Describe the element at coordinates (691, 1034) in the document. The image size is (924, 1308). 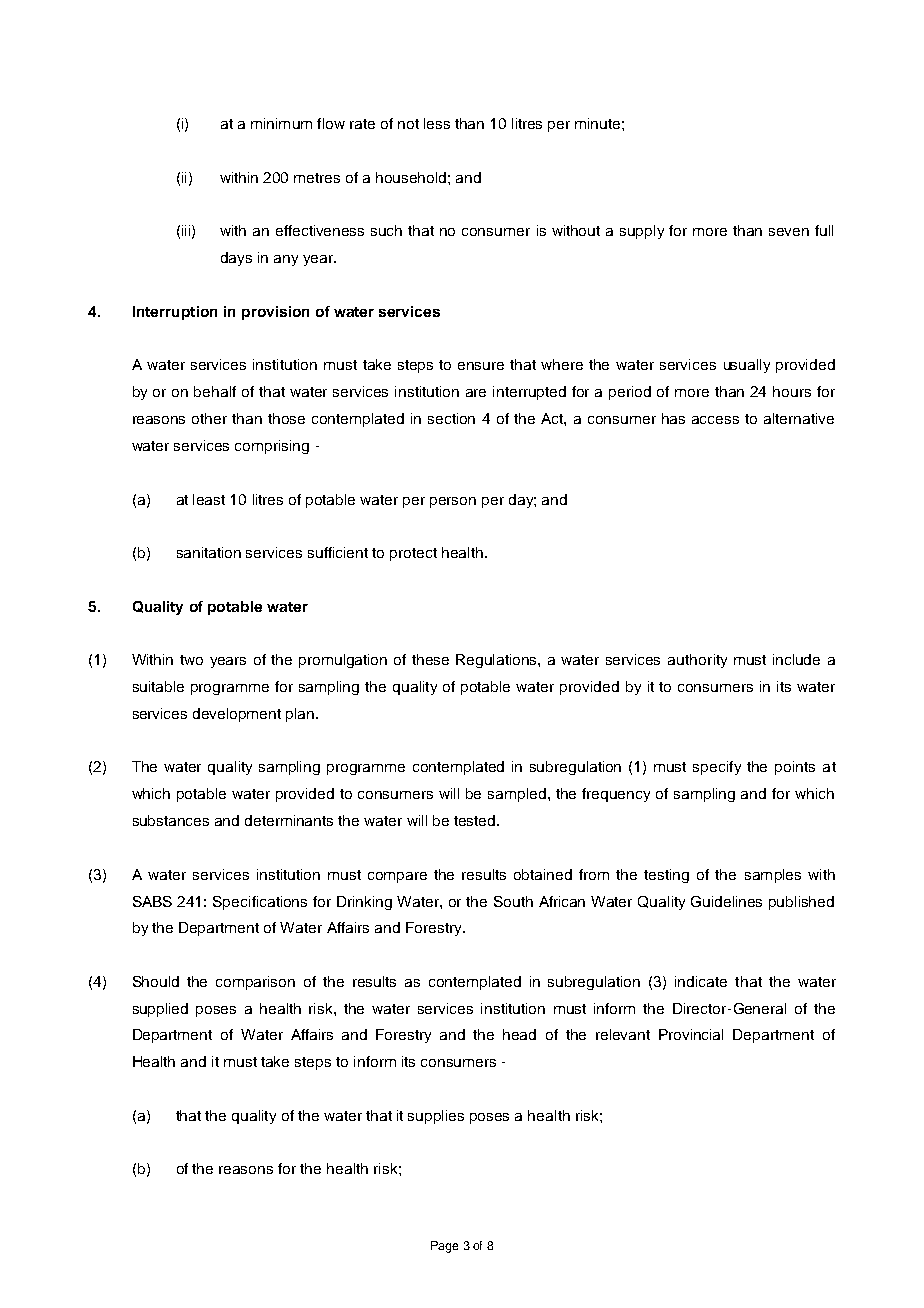
I see `Provincial` at that location.
